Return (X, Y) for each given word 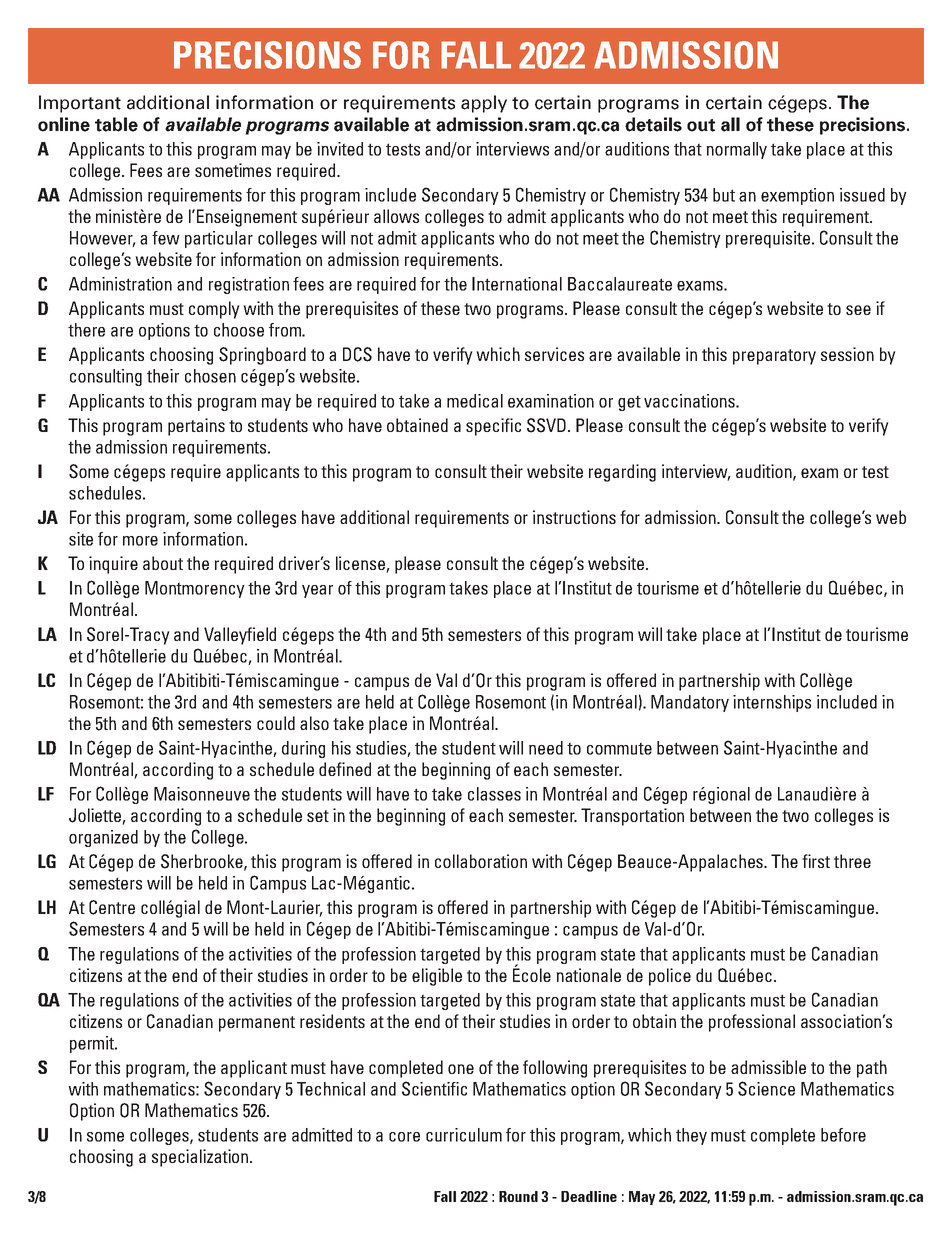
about (163, 563)
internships (772, 703)
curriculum (464, 1135)
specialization (200, 1158)
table (116, 124)
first (816, 861)
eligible (437, 977)
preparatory (774, 357)
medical (475, 401)
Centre (112, 907)
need (546, 748)
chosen (210, 376)
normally (736, 150)
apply (484, 104)
